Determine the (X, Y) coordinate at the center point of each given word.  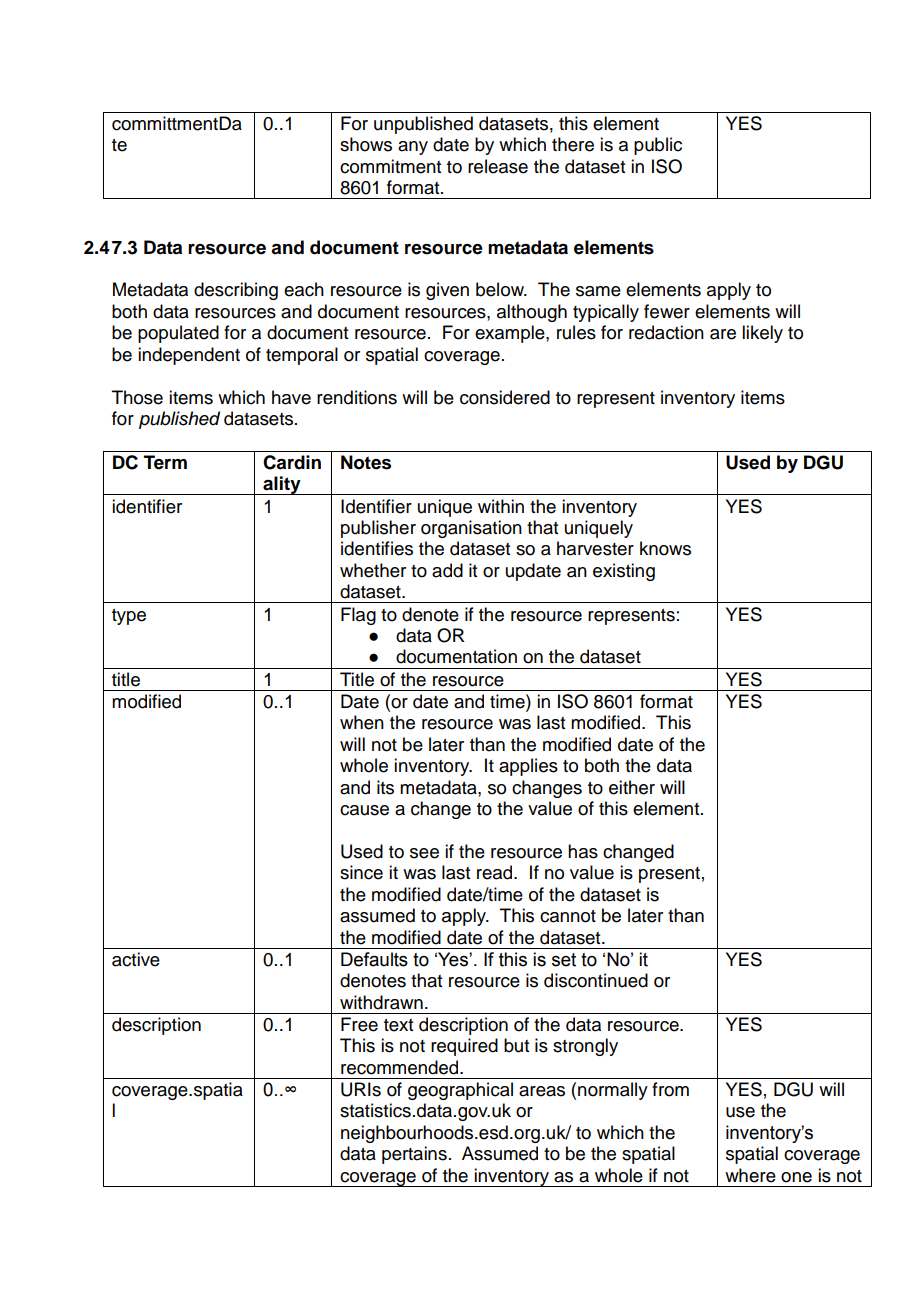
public (658, 146)
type (129, 617)
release (498, 166)
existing (624, 572)
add (447, 570)
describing (236, 291)
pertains (414, 1155)
